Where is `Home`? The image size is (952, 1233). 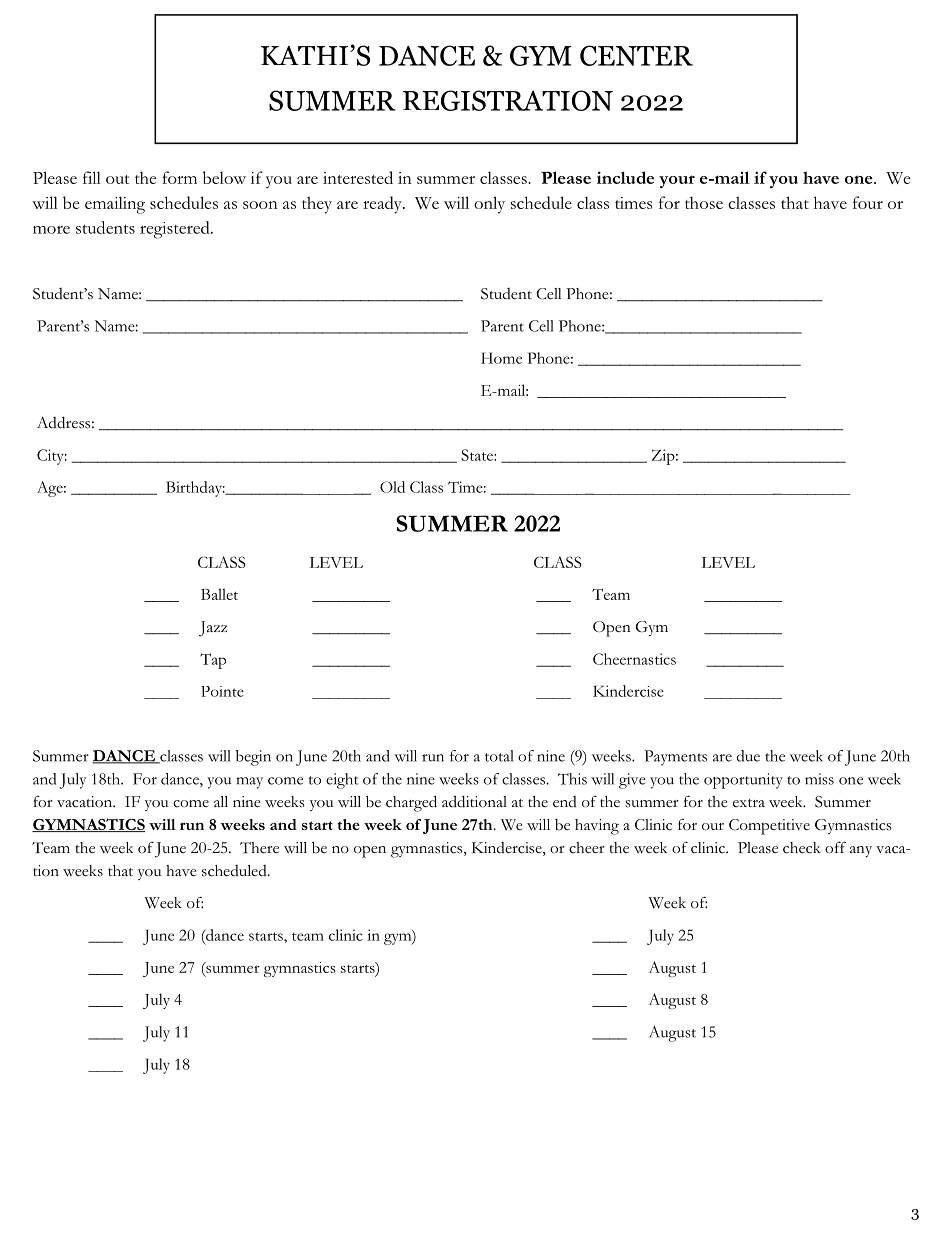
Home is located at coordinates (501, 358).
